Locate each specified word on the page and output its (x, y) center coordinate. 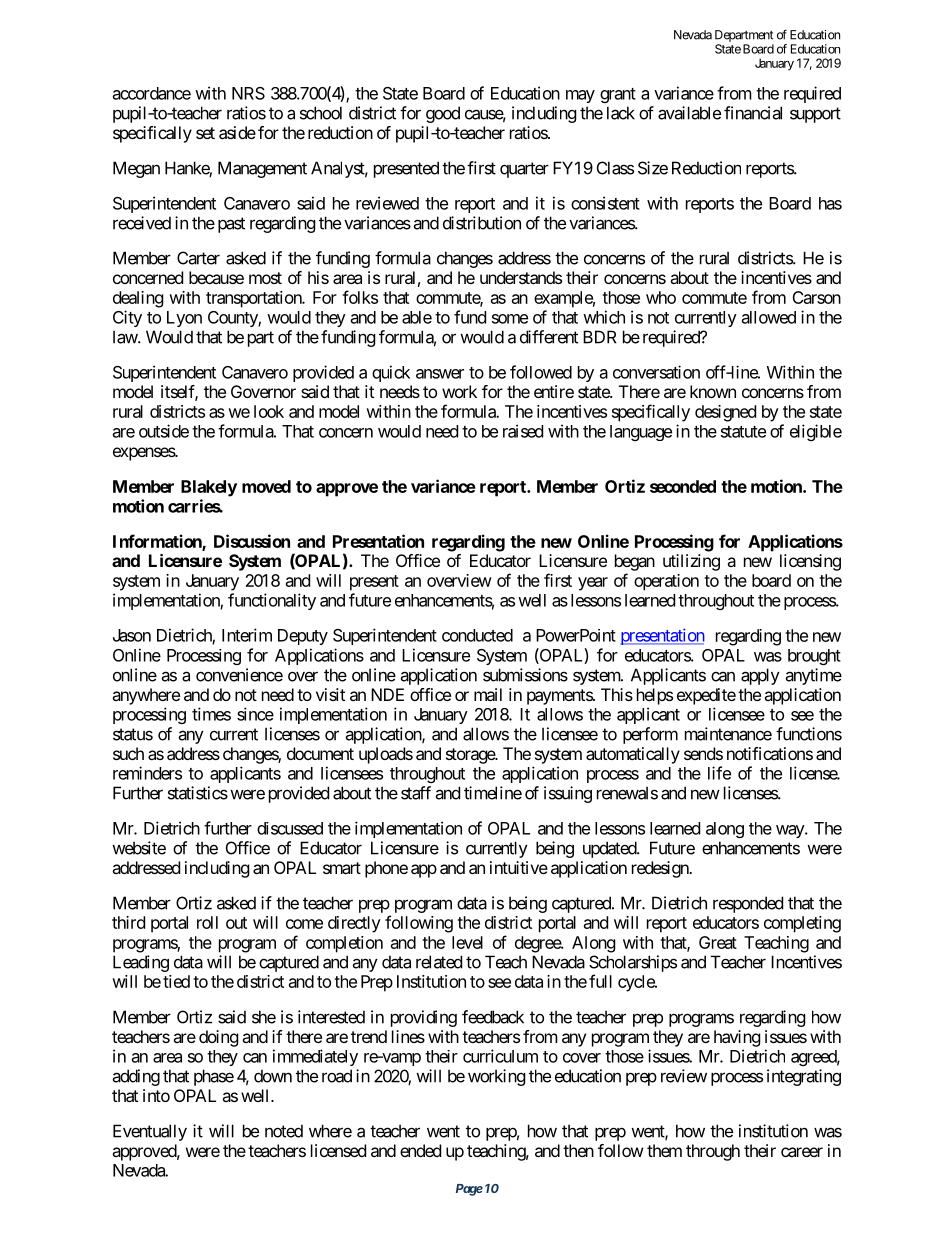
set (205, 133)
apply (760, 676)
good (443, 114)
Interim (247, 635)
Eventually (150, 1132)
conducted (477, 635)
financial (753, 113)
